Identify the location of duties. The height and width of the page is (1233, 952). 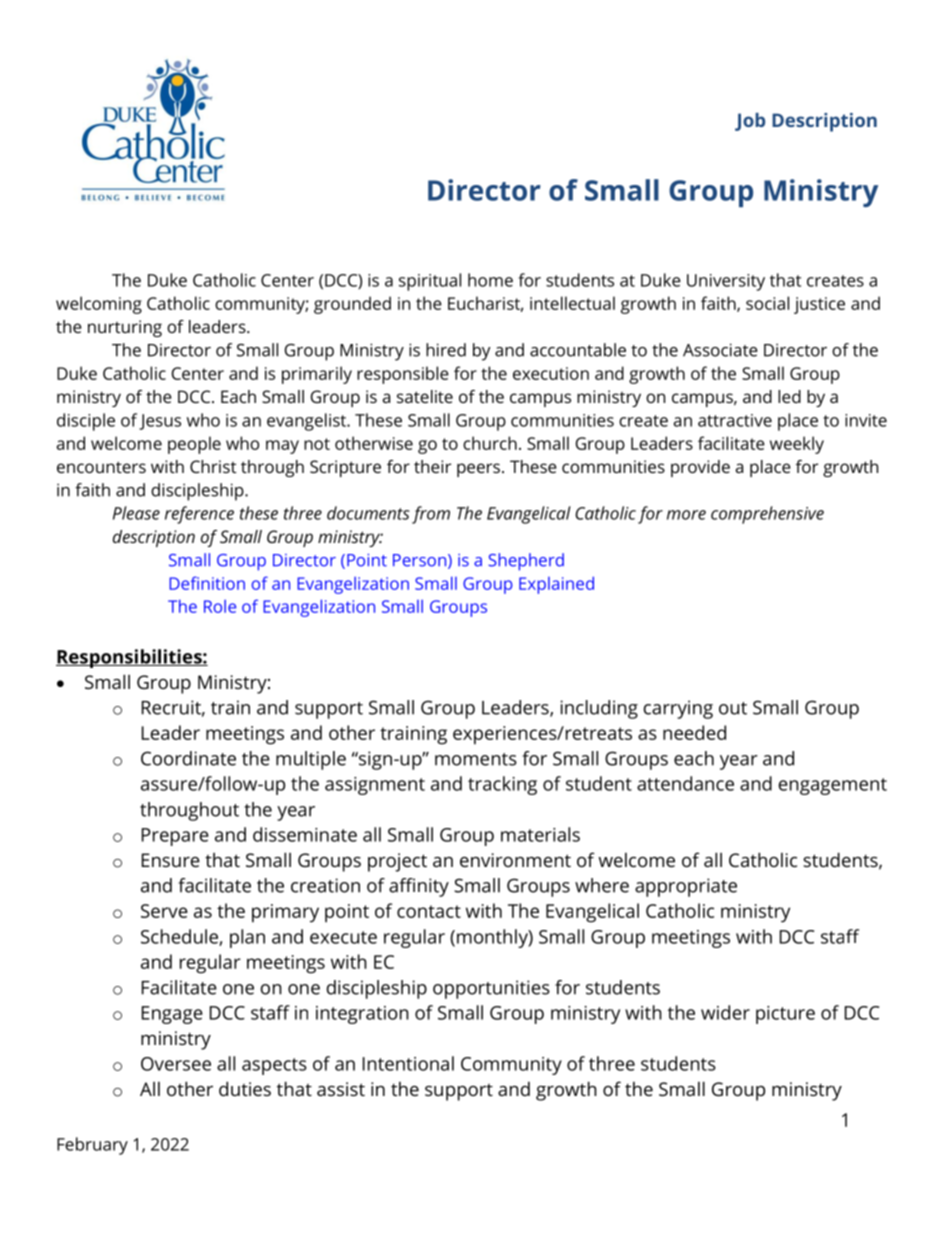
(245, 1088).
